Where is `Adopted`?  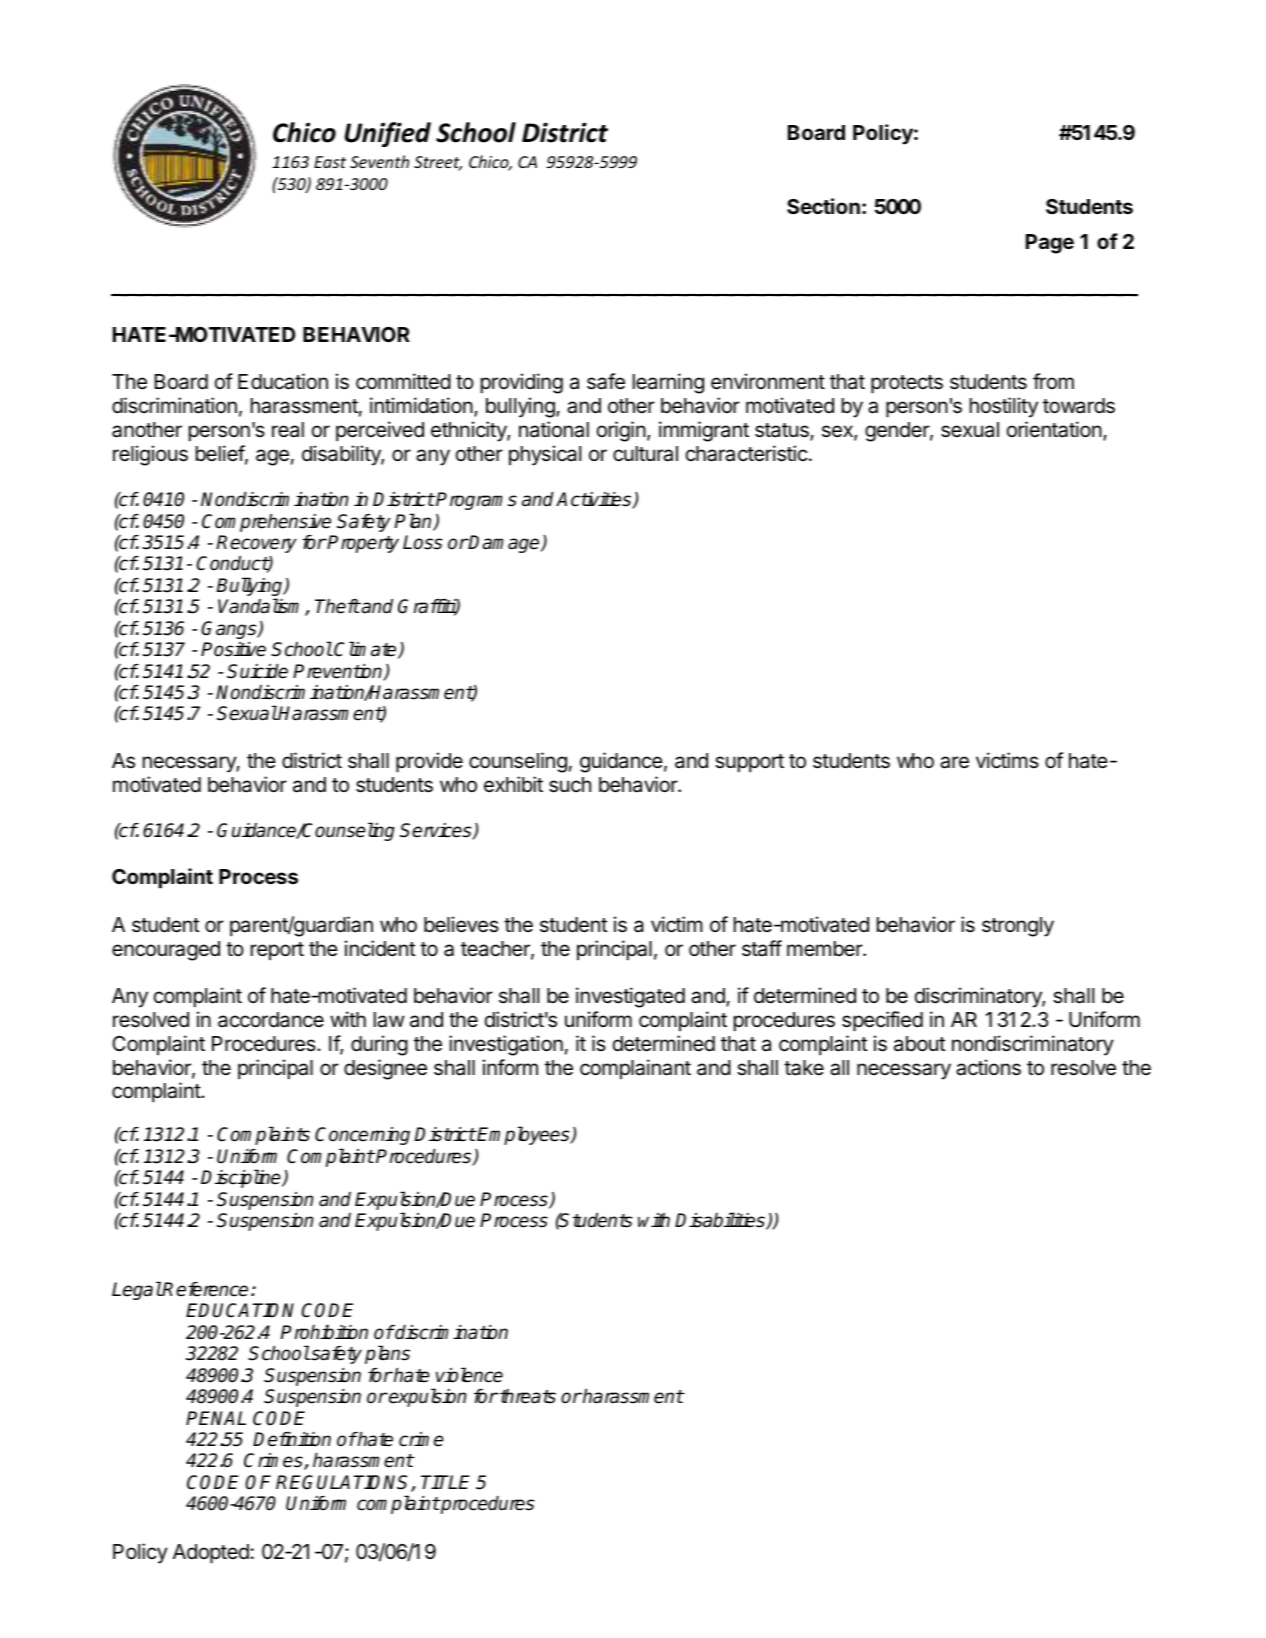
Adopted is located at coordinates (211, 1554).
